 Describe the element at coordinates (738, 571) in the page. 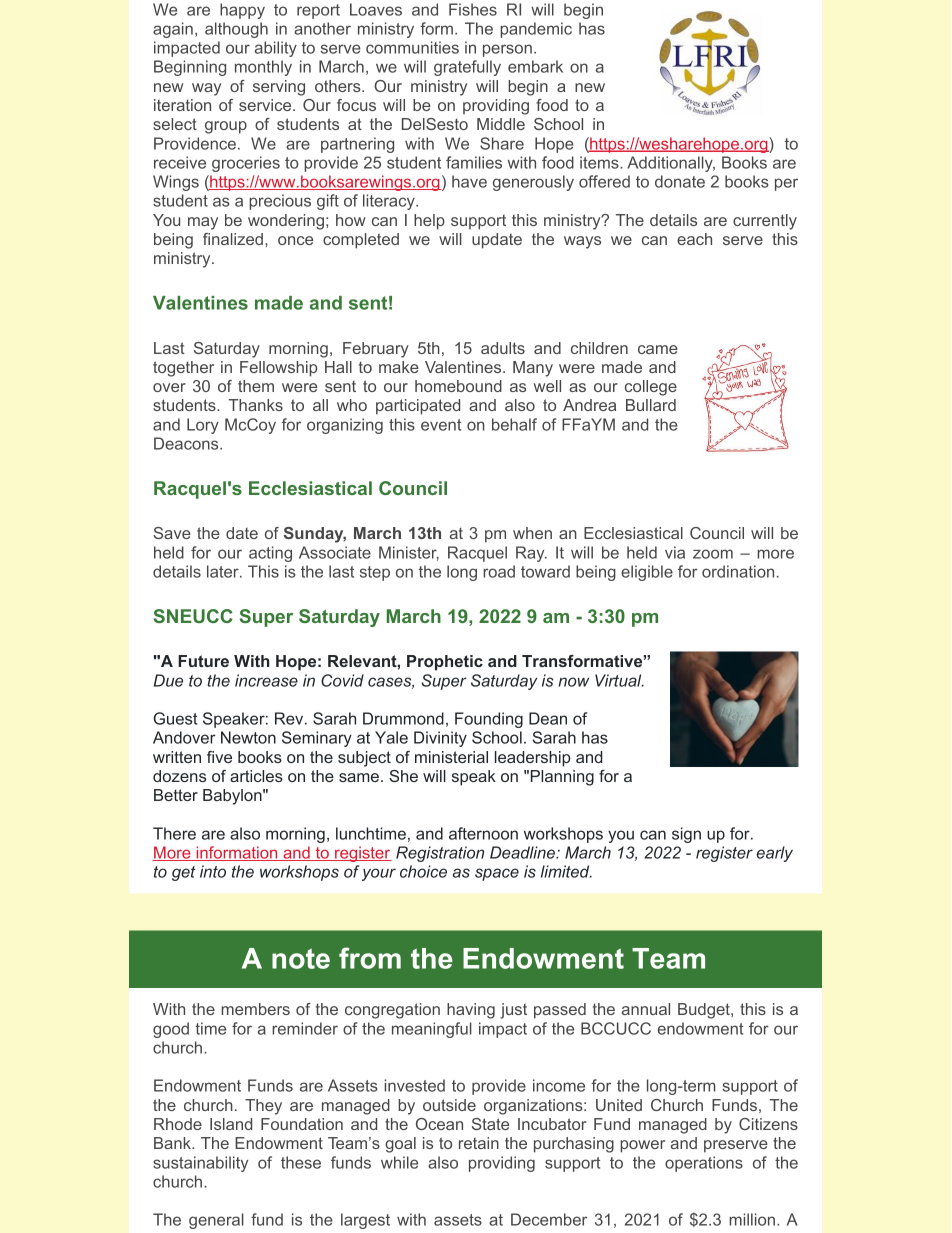

I see `ordination` at that location.
